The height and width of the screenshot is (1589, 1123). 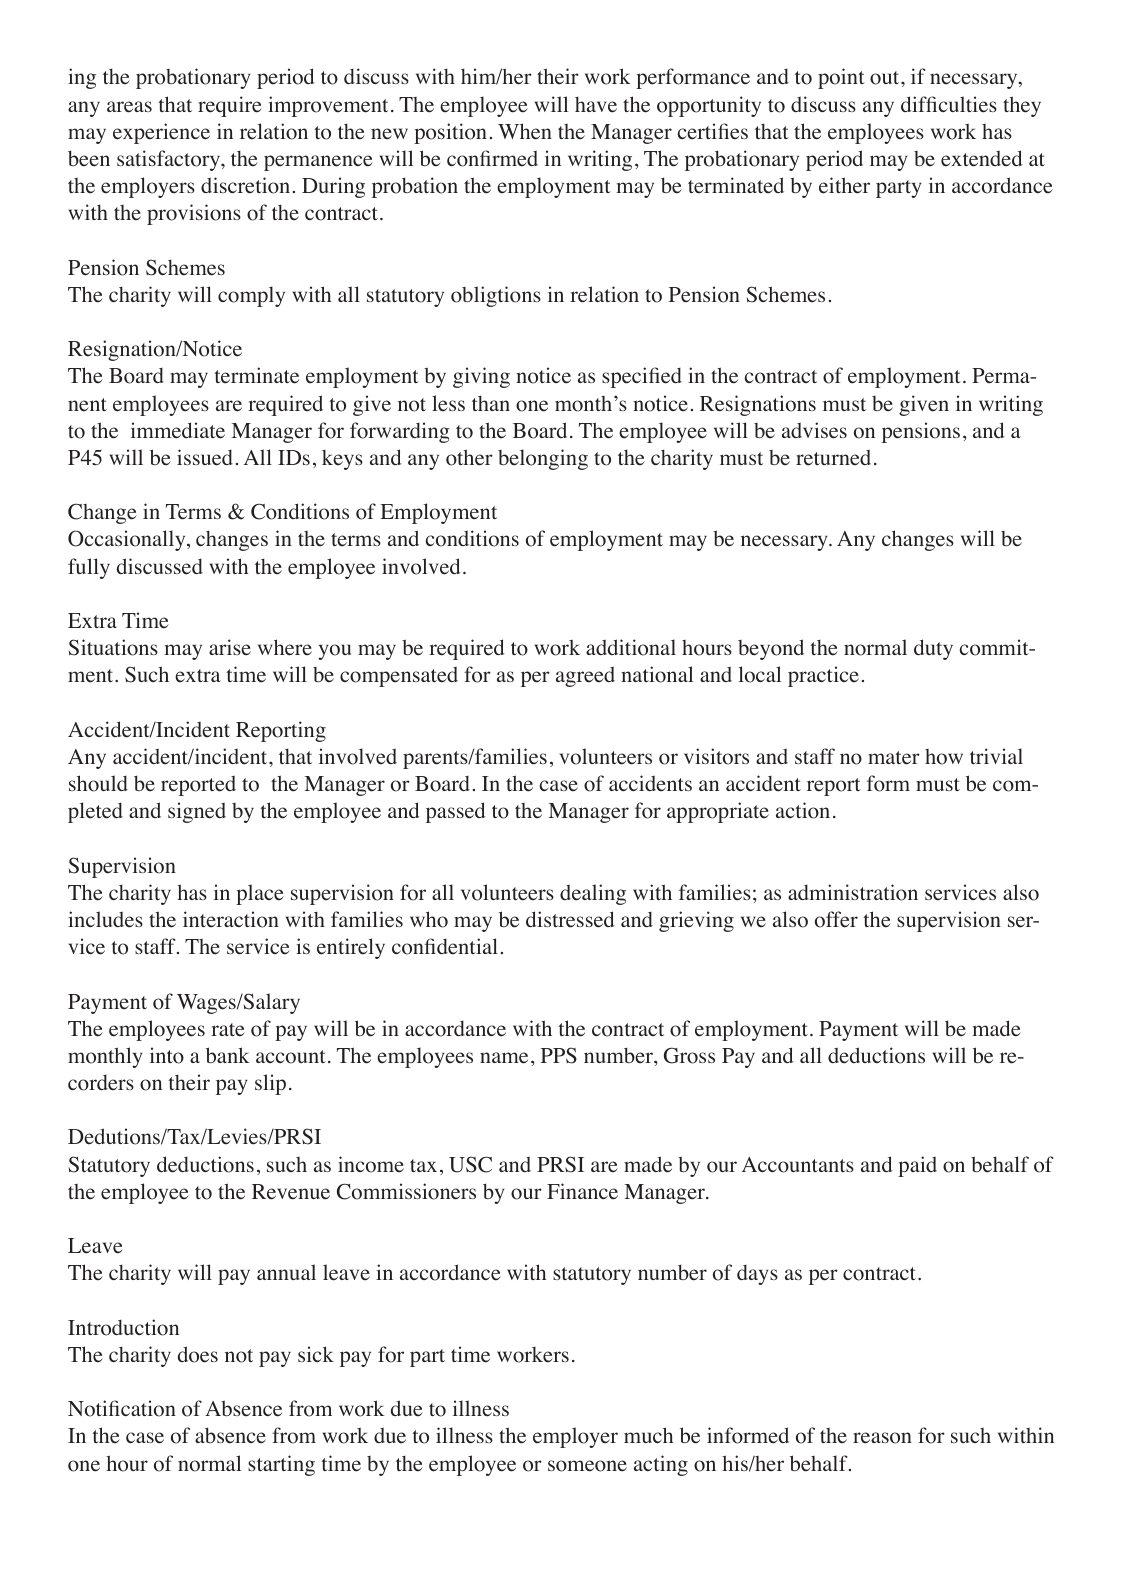 I want to click on agreed, so click(x=585, y=677).
